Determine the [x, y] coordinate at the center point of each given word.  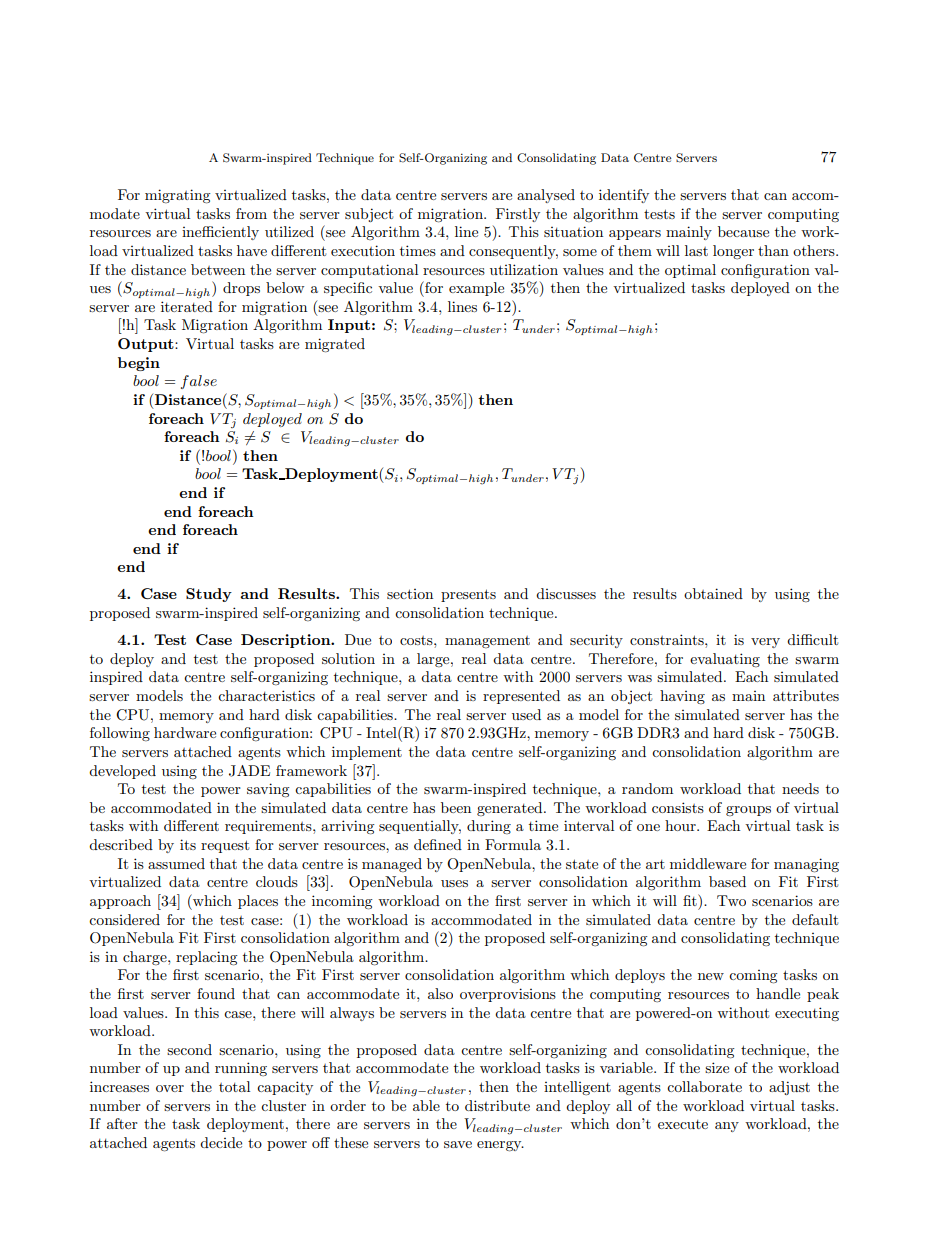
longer [733, 252]
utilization [524, 269]
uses [454, 883]
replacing [207, 958]
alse [203, 380]
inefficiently [220, 233]
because [743, 231]
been [456, 807]
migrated [335, 345]
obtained [713, 593]
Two [731, 900]
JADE [249, 771]
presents [468, 595]
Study [209, 595]
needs [800, 788]
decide [221, 1142]
